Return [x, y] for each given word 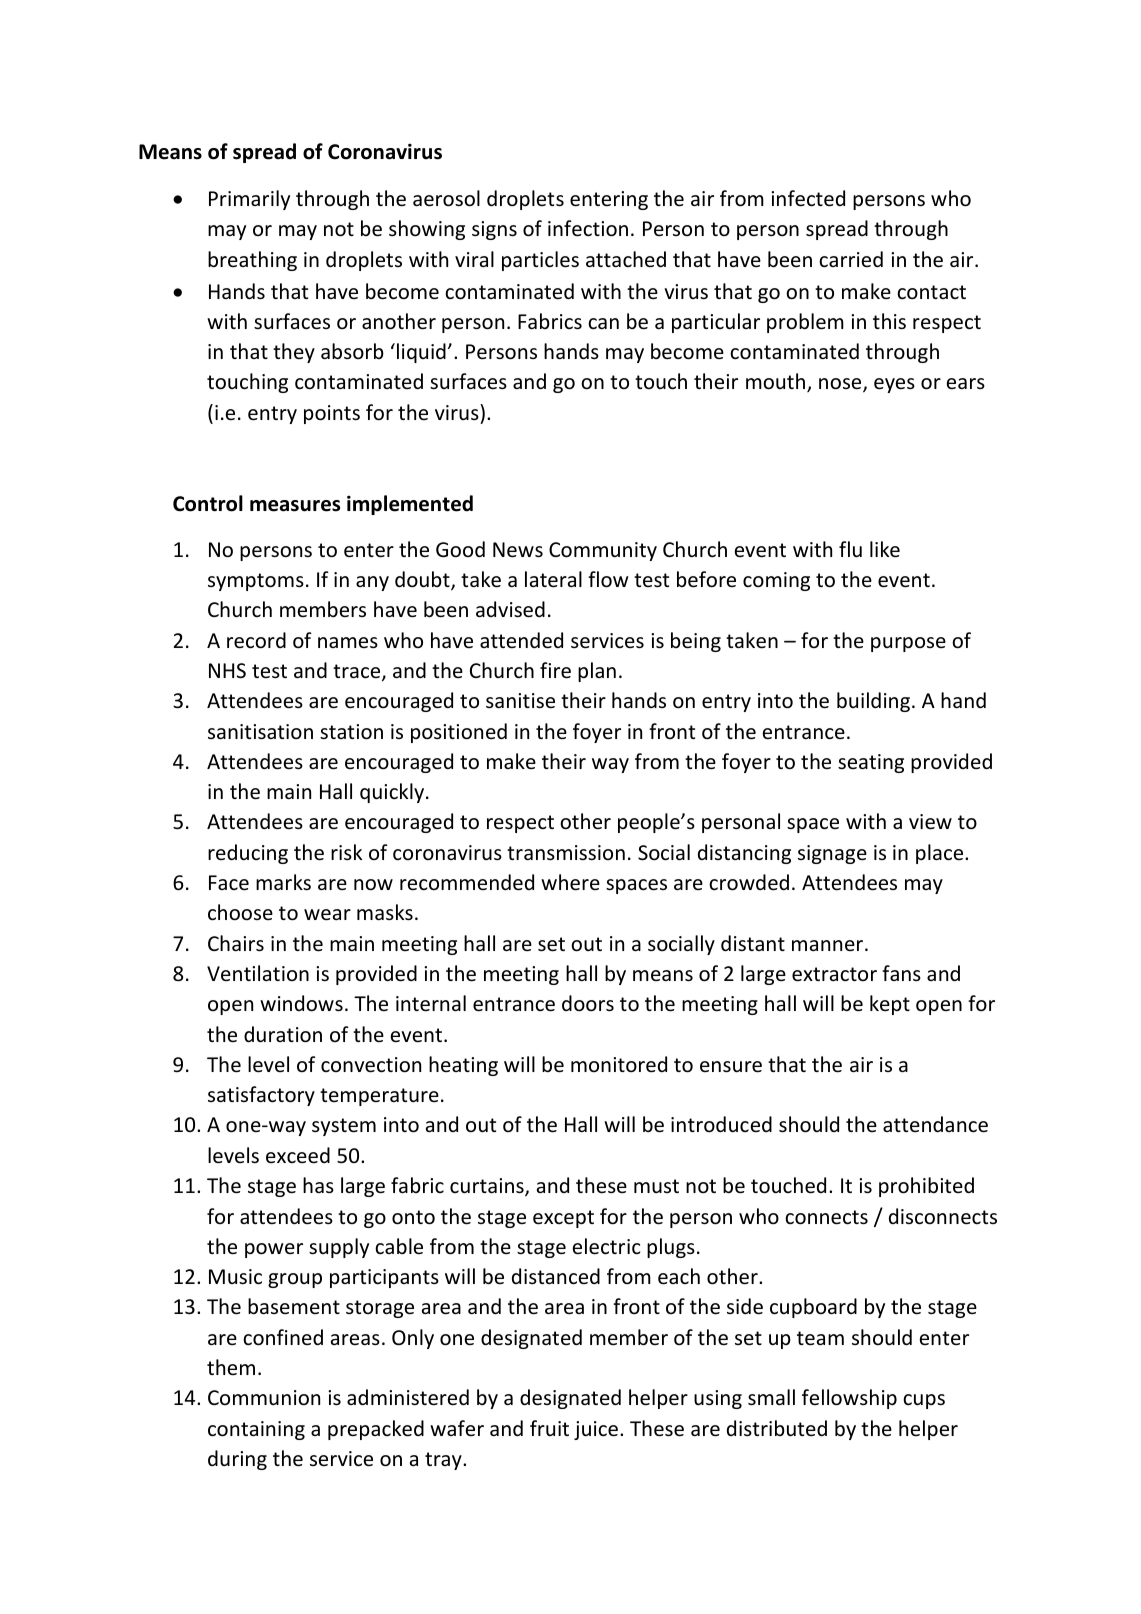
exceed [298, 1155]
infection [588, 228]
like [885, 549]
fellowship [849, 1399]
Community [603, 551]
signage [832, 854]
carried [851, 259]
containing [256, 1430]
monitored [619, 1064]
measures [295, 506]
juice [596, 1430]
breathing [252, 261]
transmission [566, 852]
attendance [935, 1124]
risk [346, 852]
